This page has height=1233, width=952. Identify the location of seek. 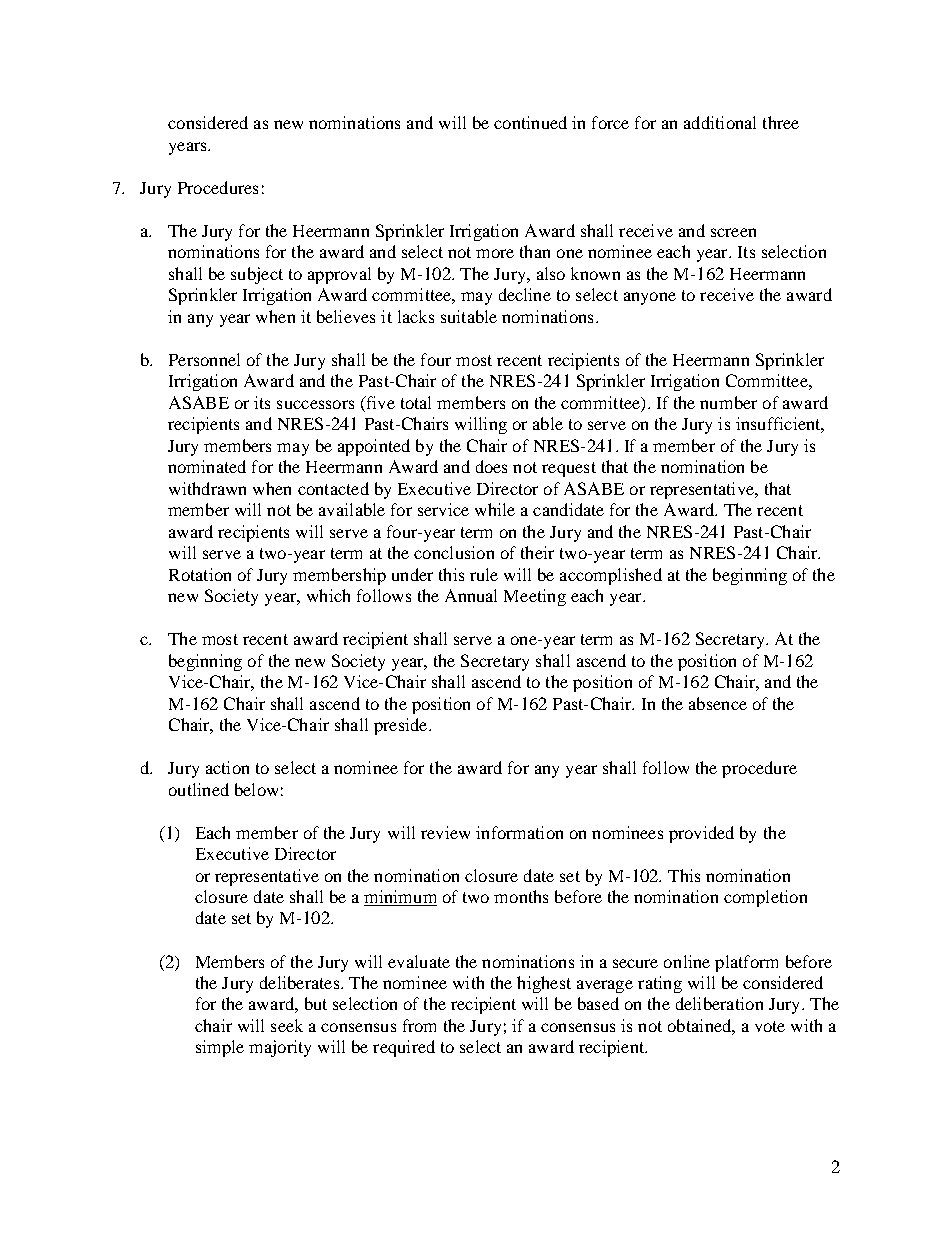
(287, 1025).
